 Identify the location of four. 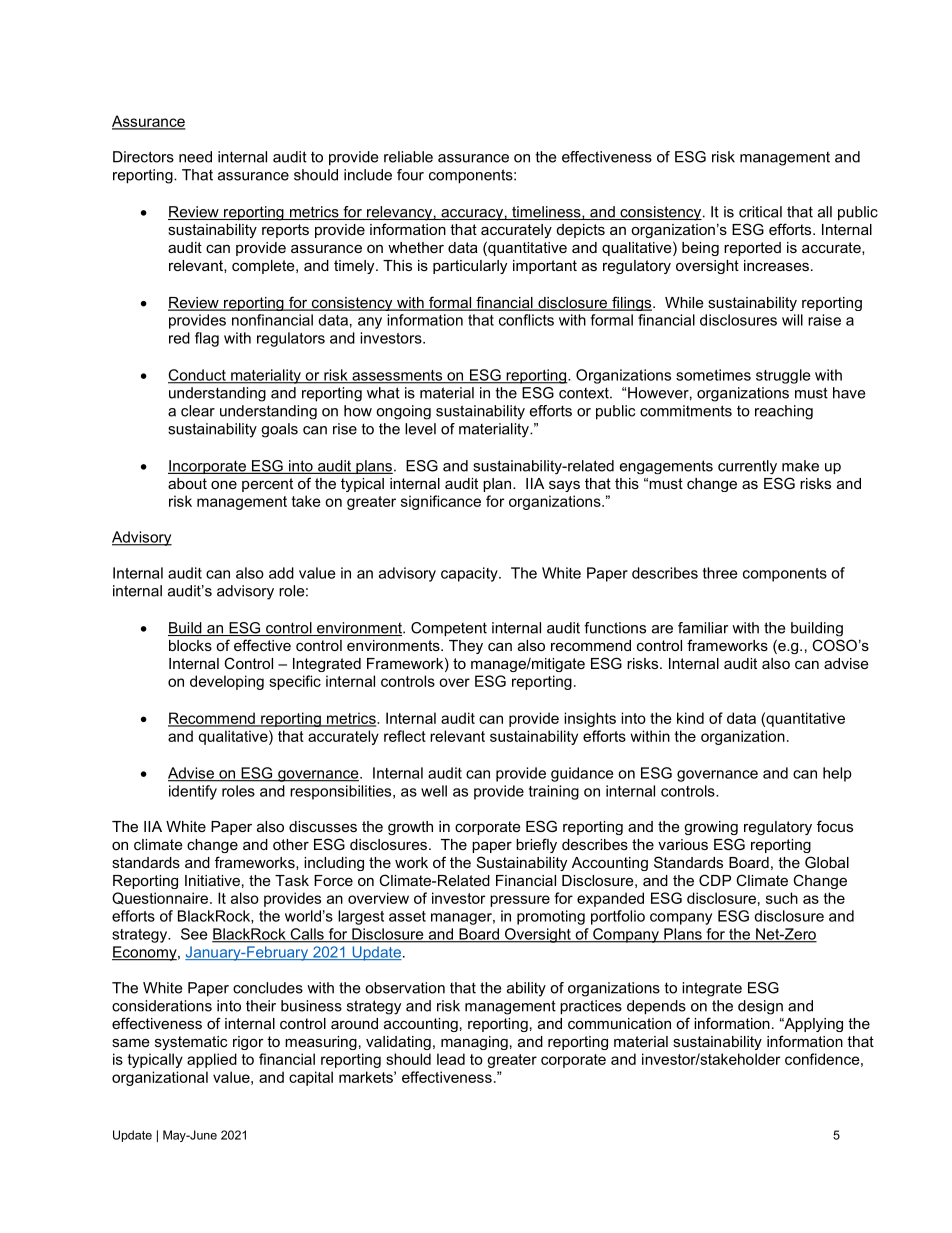
(410, 175).
